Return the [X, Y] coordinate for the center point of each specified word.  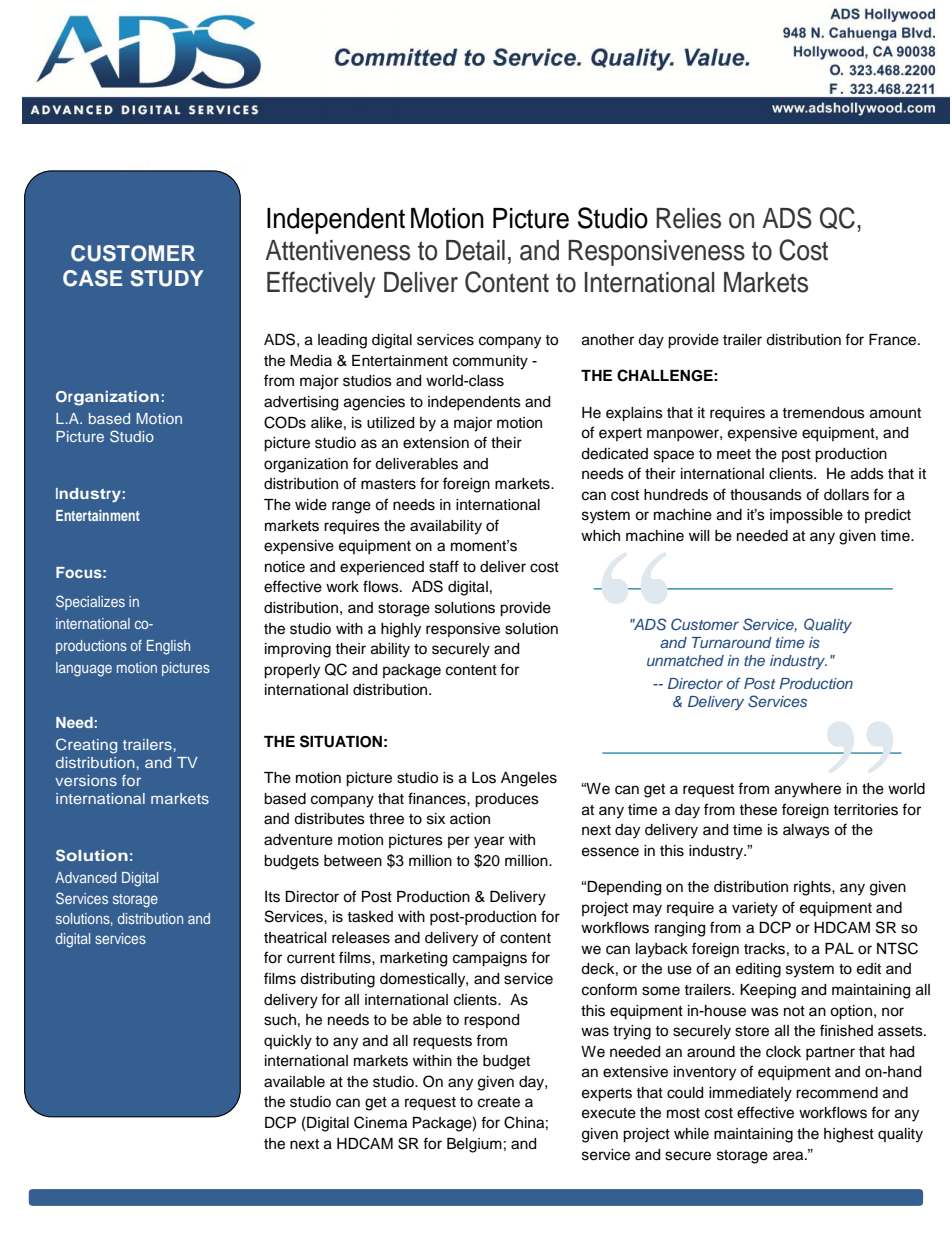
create [499, 1102]
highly [401, 630]
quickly [288, 1042]
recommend [837, 1093]
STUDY [166, 278]
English [168, 647]
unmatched [685, 660]
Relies [688, 218]
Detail [475, 250]
